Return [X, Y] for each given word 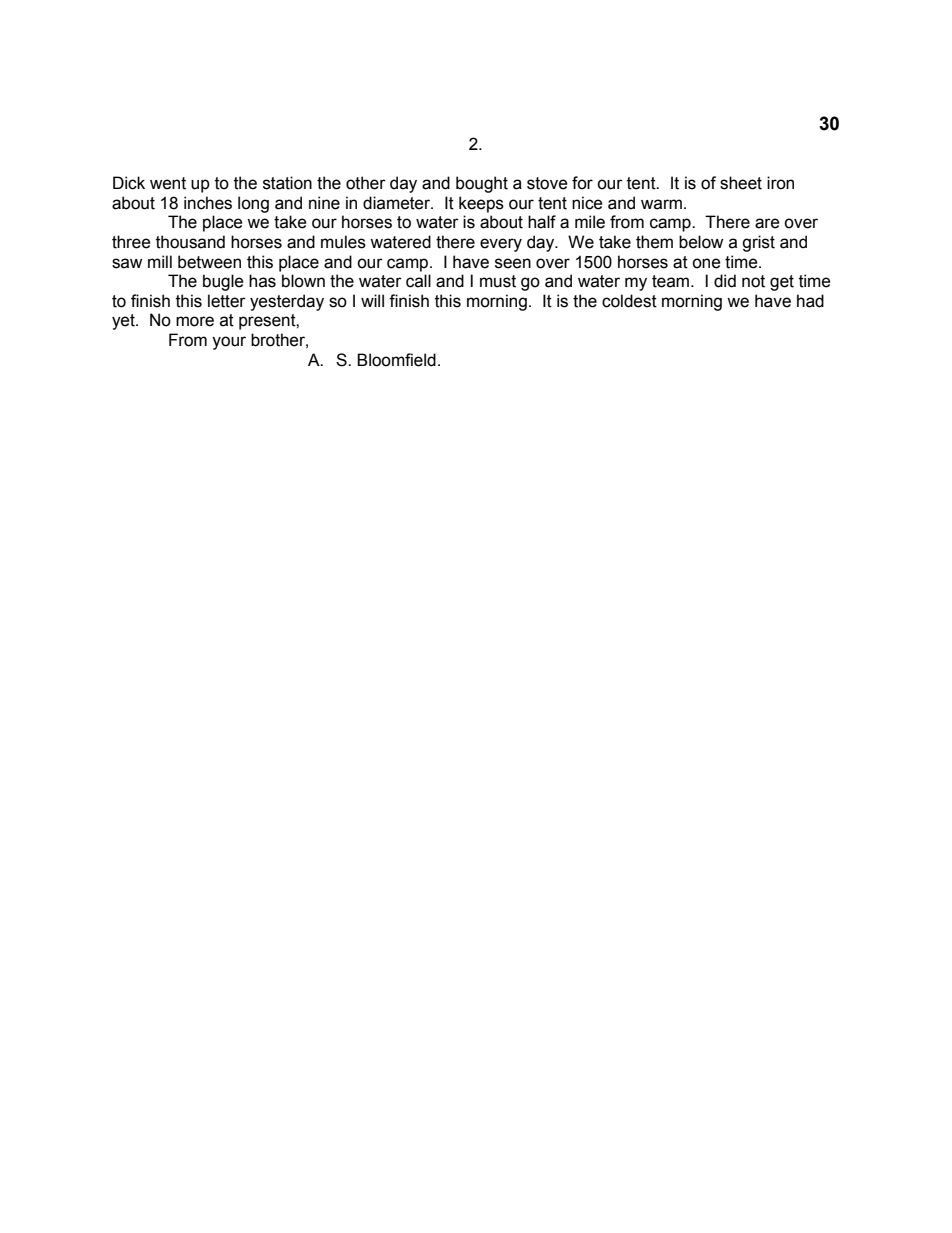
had [810, 301]
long [253, 204]
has [262, 281]
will [372, 300]
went [168, 183]
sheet [741, 183]
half [542, 222]
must [498, 281]
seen [513, 263]
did [725, 281]
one [706, 263]
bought [482, 184]
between [209, 262]
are [767, 223]
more [195, 321]
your [229, 343]
